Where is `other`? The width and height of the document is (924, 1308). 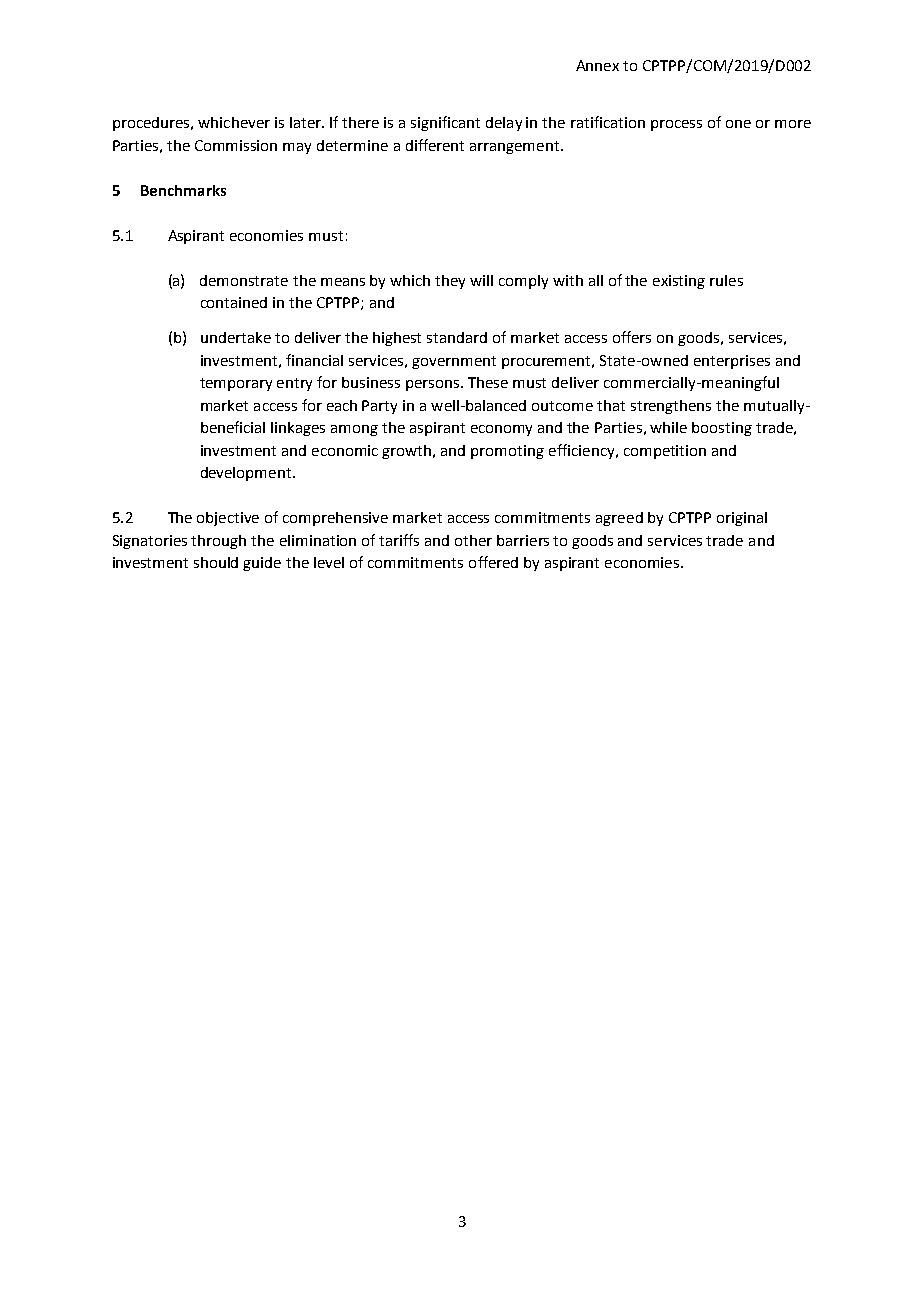 other is located at coordinates (473, 540).
